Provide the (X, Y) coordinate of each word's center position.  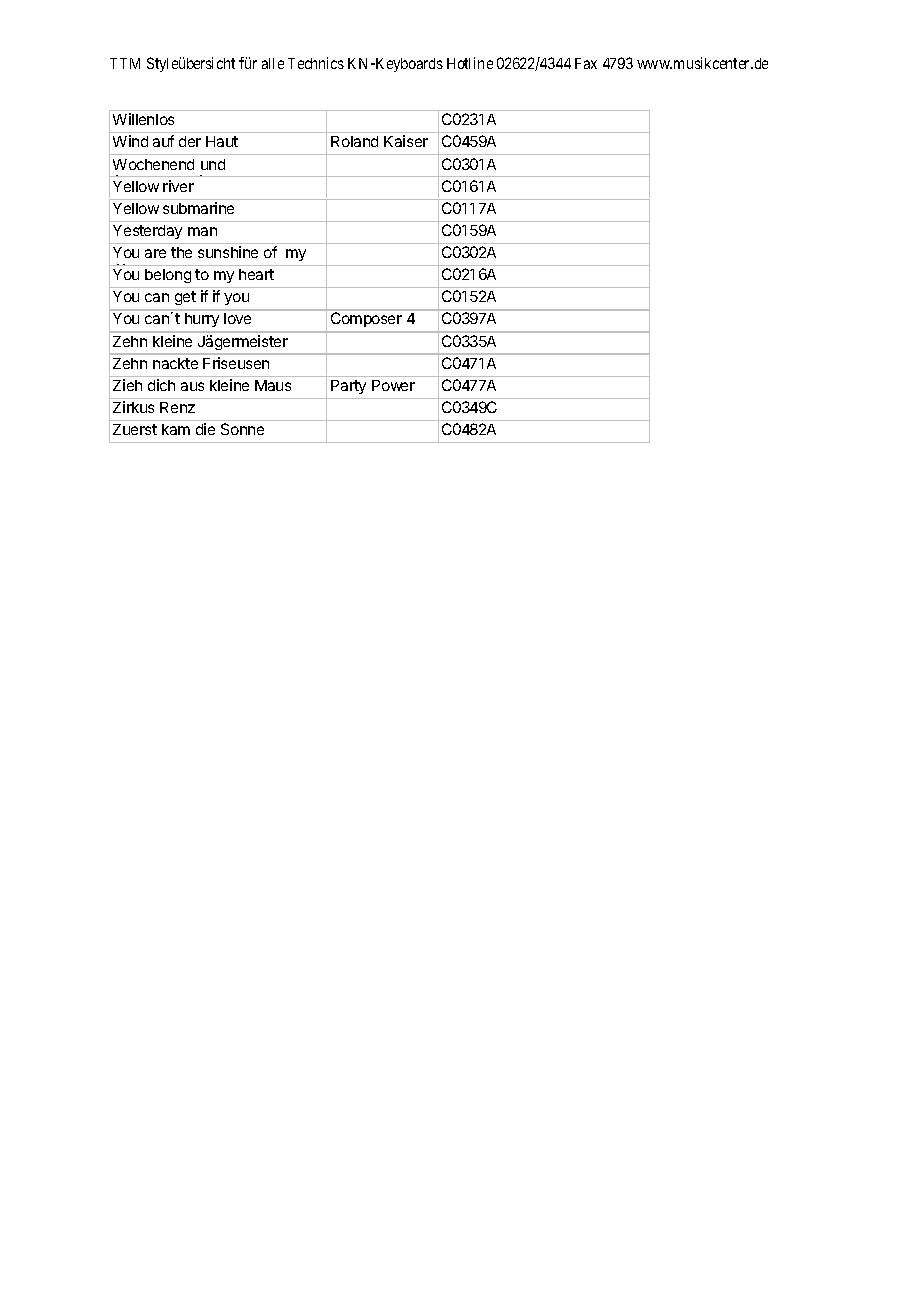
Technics (316, 63)
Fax (586, 63)
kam (176, 429)
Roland (354, 141)
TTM (125, 63)
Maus (273, 385)
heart (256, 274)
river (178, 186)
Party (348, 387)
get (185, 298)
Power (393, 385)
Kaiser (406, 141)
